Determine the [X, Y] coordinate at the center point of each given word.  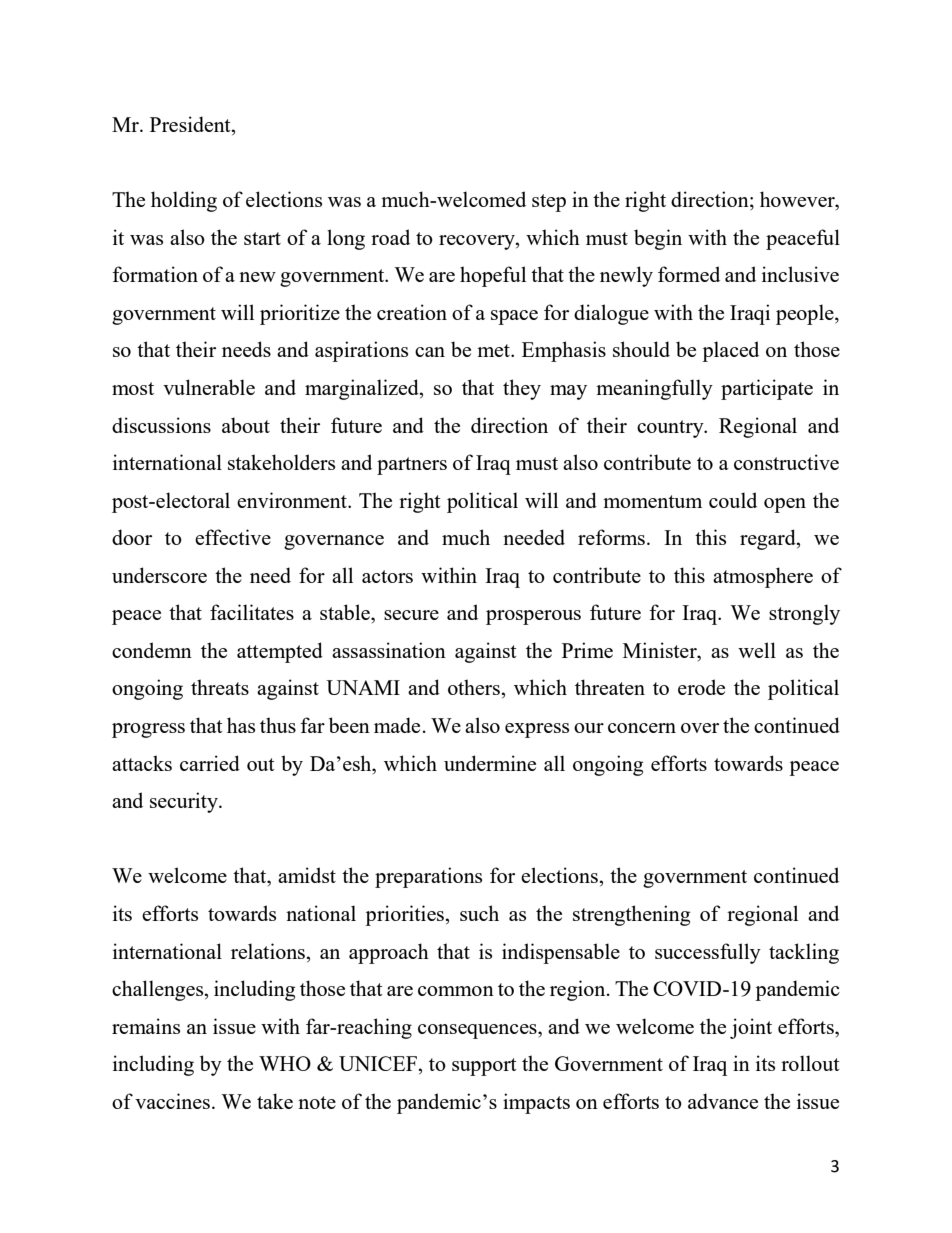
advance [723, 1101]
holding [184, 201]
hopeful [493, 276]
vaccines [172, 1101]
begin [658, 239]
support [484, 1067]
